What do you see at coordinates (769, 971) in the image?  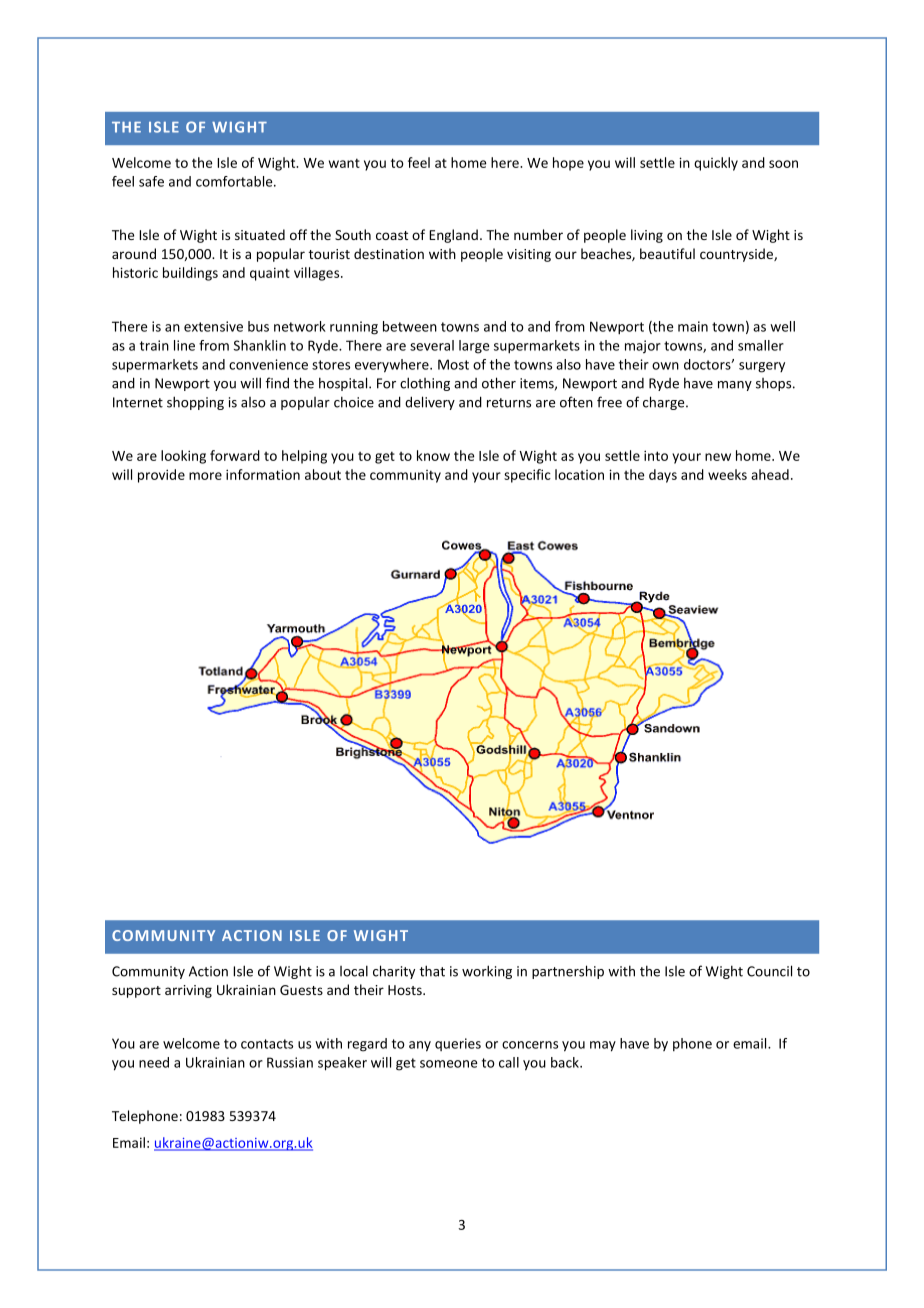 I see `Council` at bounding box center [769, 971].
